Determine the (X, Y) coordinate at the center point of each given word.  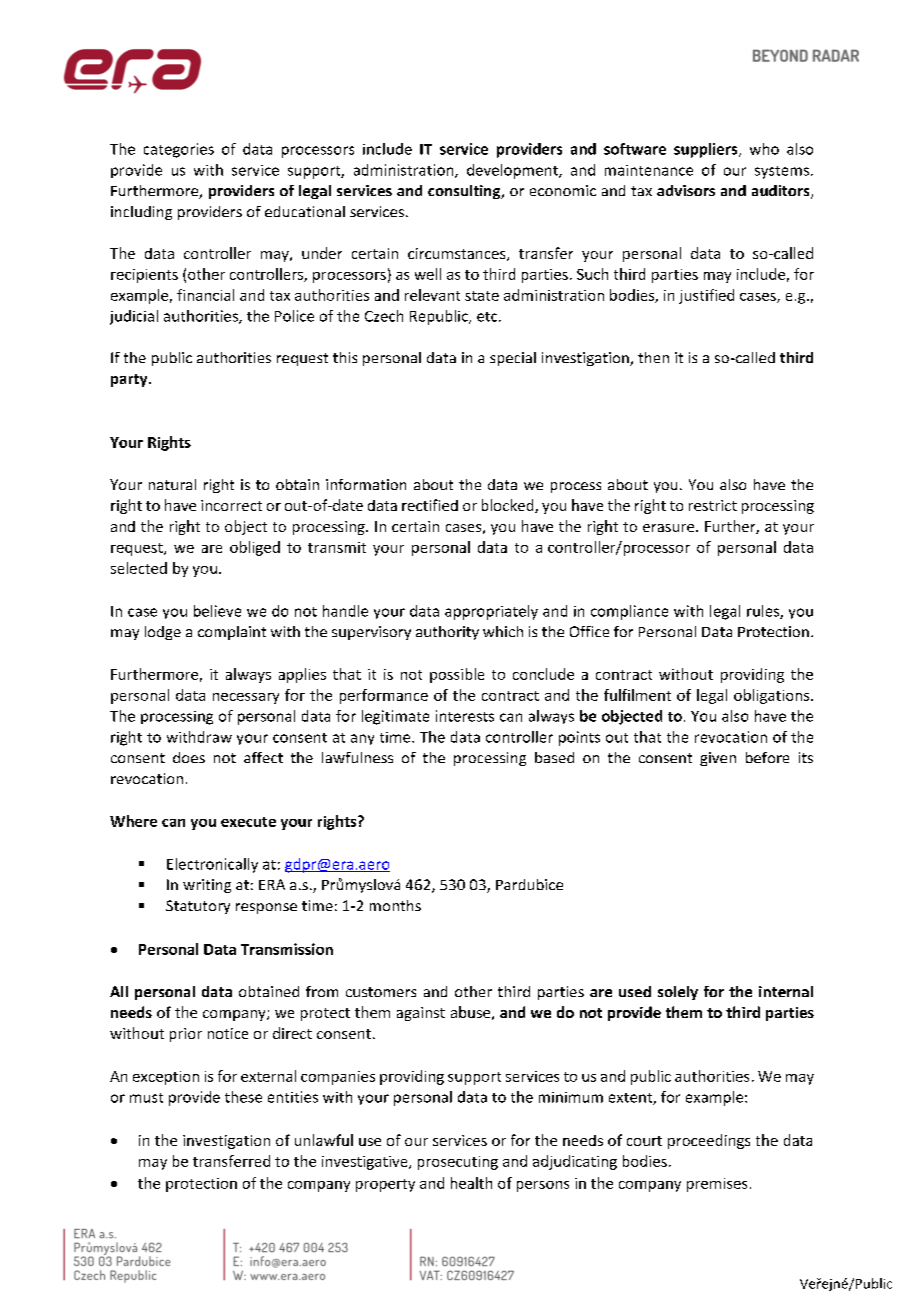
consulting (465, 192)
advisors (686, 190)
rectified (430, 505)
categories (179, 150)
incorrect (231, 505)
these (243, 1097)
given (718, 759)
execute (248, 822)
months (395, 905)
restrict (713, 505)
